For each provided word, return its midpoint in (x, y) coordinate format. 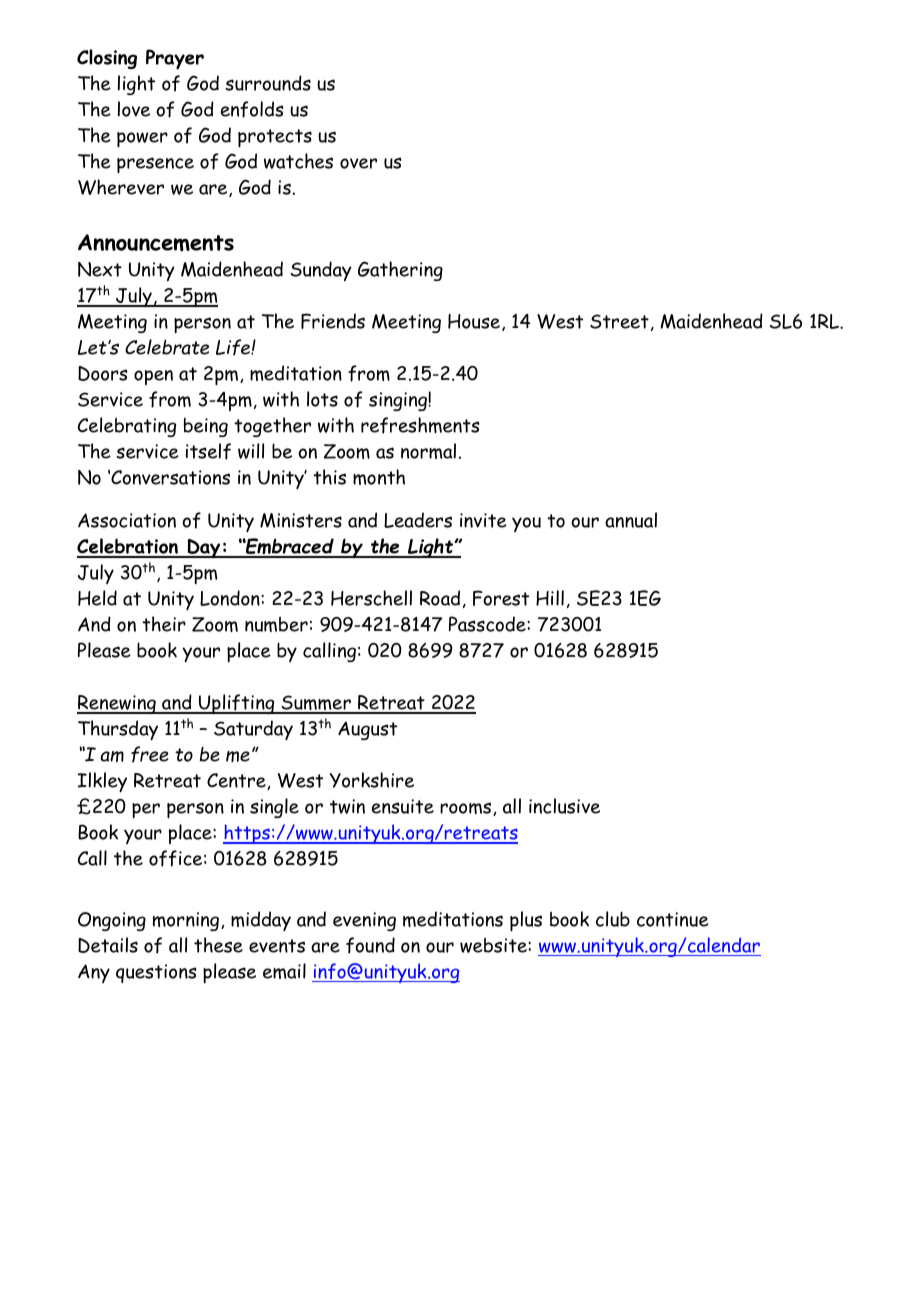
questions (156, 973)
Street (619, 321)
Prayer (175, 59)
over (358, 163)
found (370, 945)
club (613, 919)
